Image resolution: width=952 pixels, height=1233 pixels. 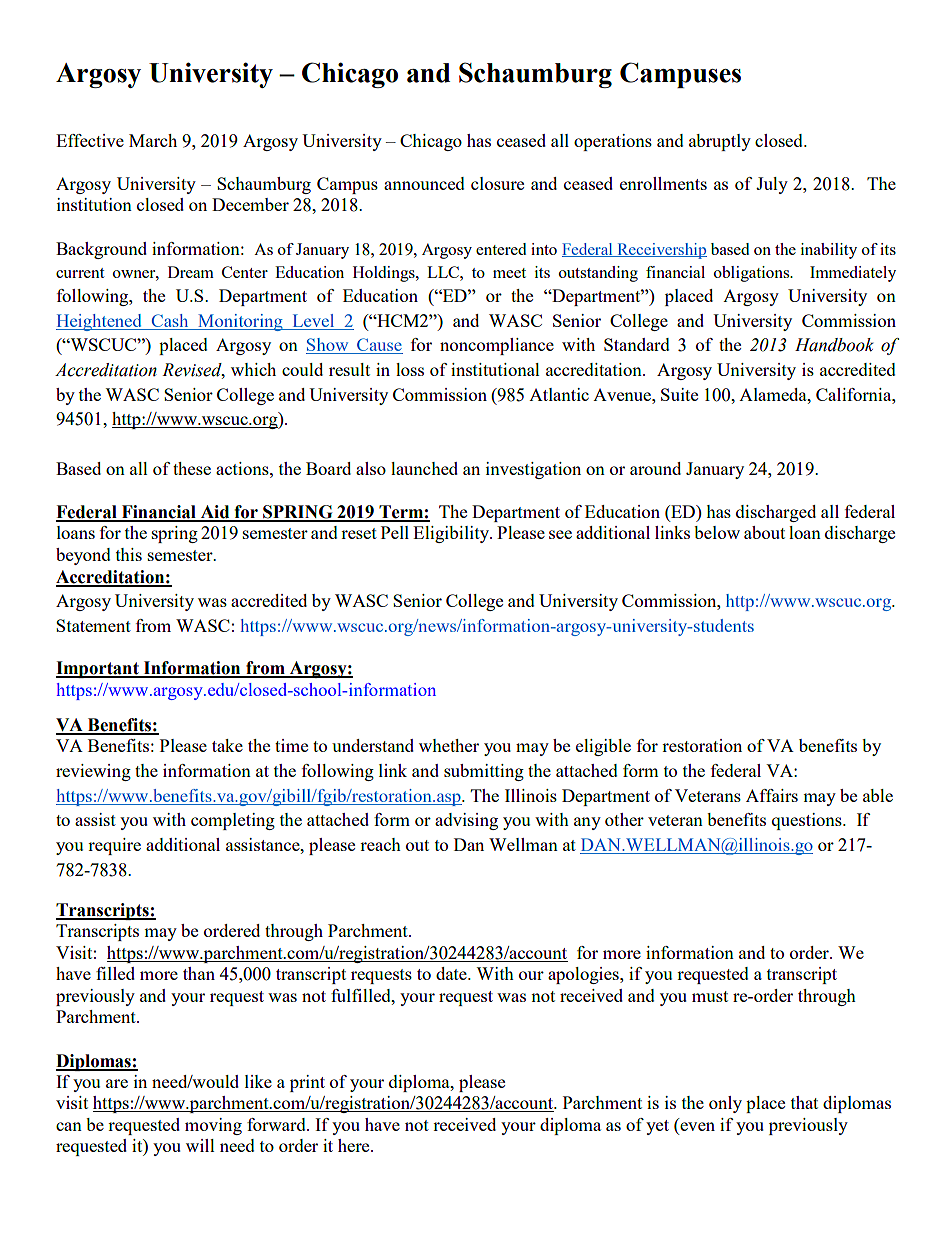 I want to click on questions, so click(x=808, y=821).
